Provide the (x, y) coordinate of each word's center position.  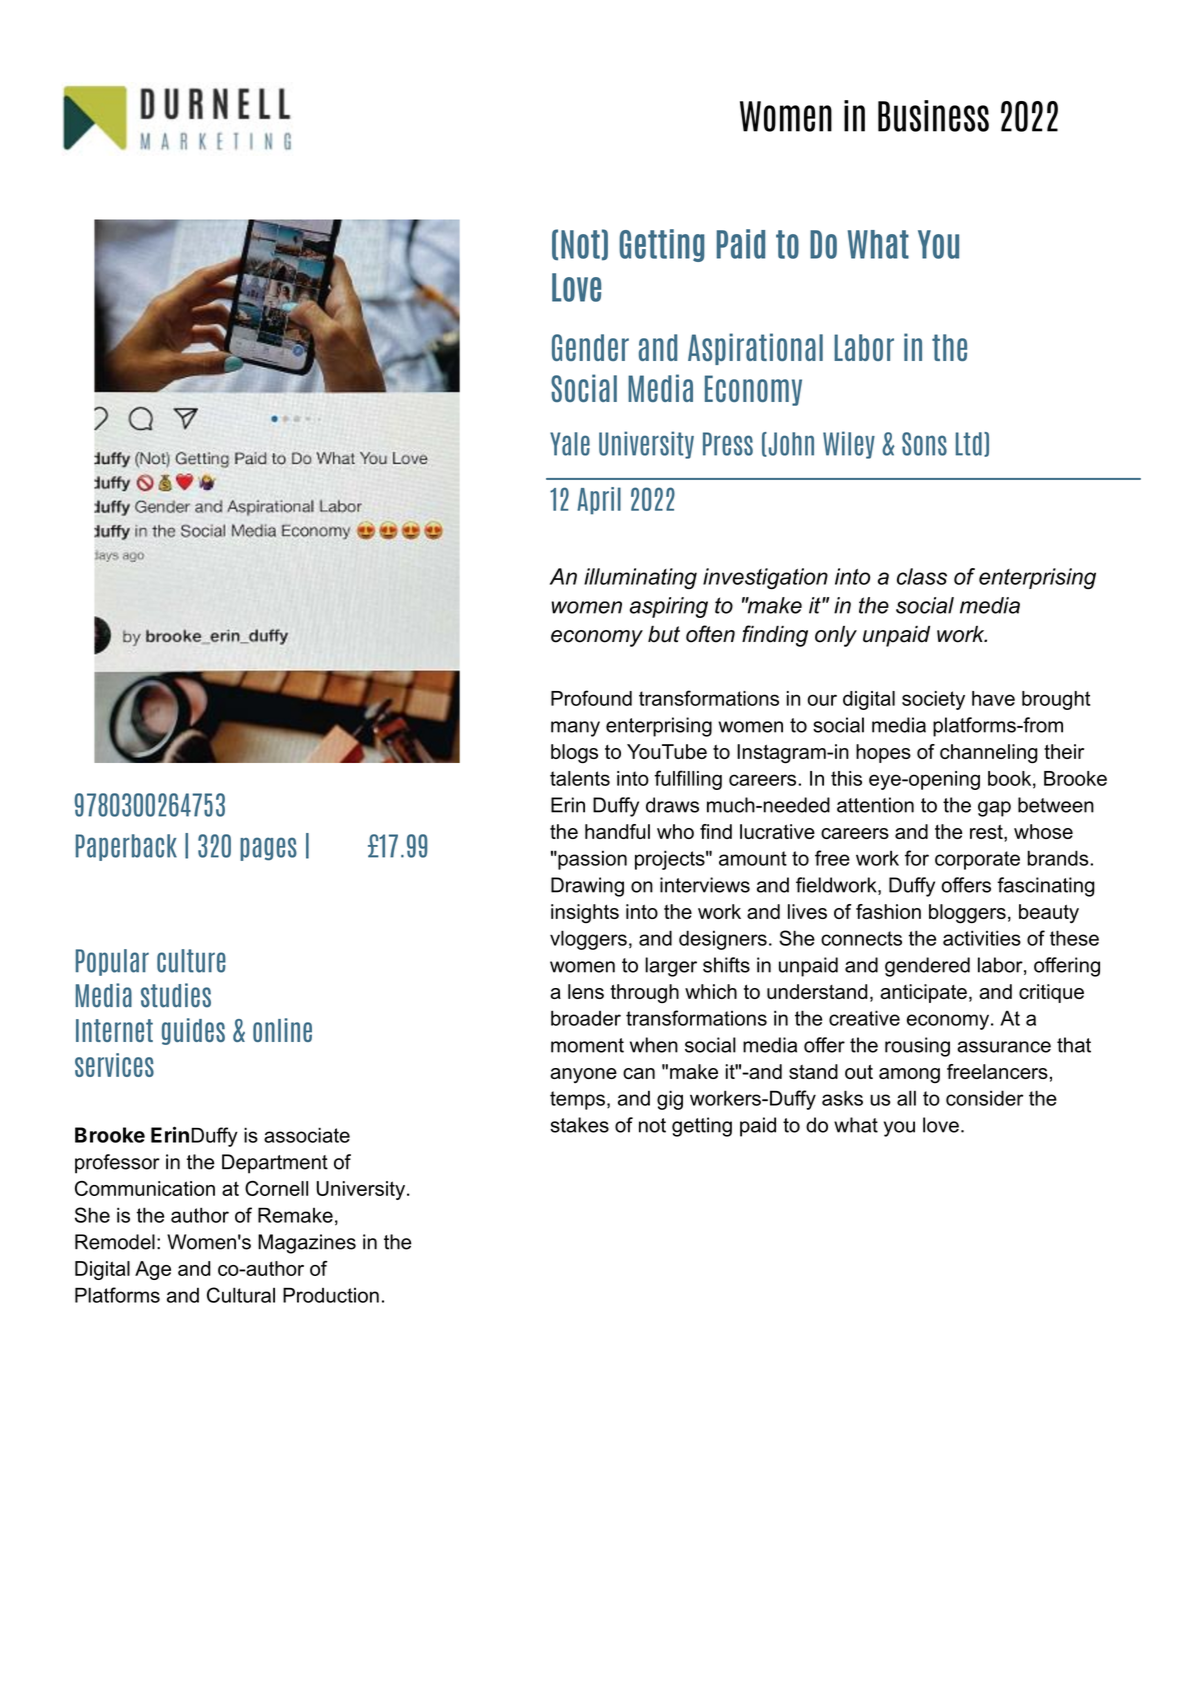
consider (985, 1098)
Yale (570, 444)
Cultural (241, 1295)
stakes (579, 1125)
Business (933, 116)
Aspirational (755, 349)
